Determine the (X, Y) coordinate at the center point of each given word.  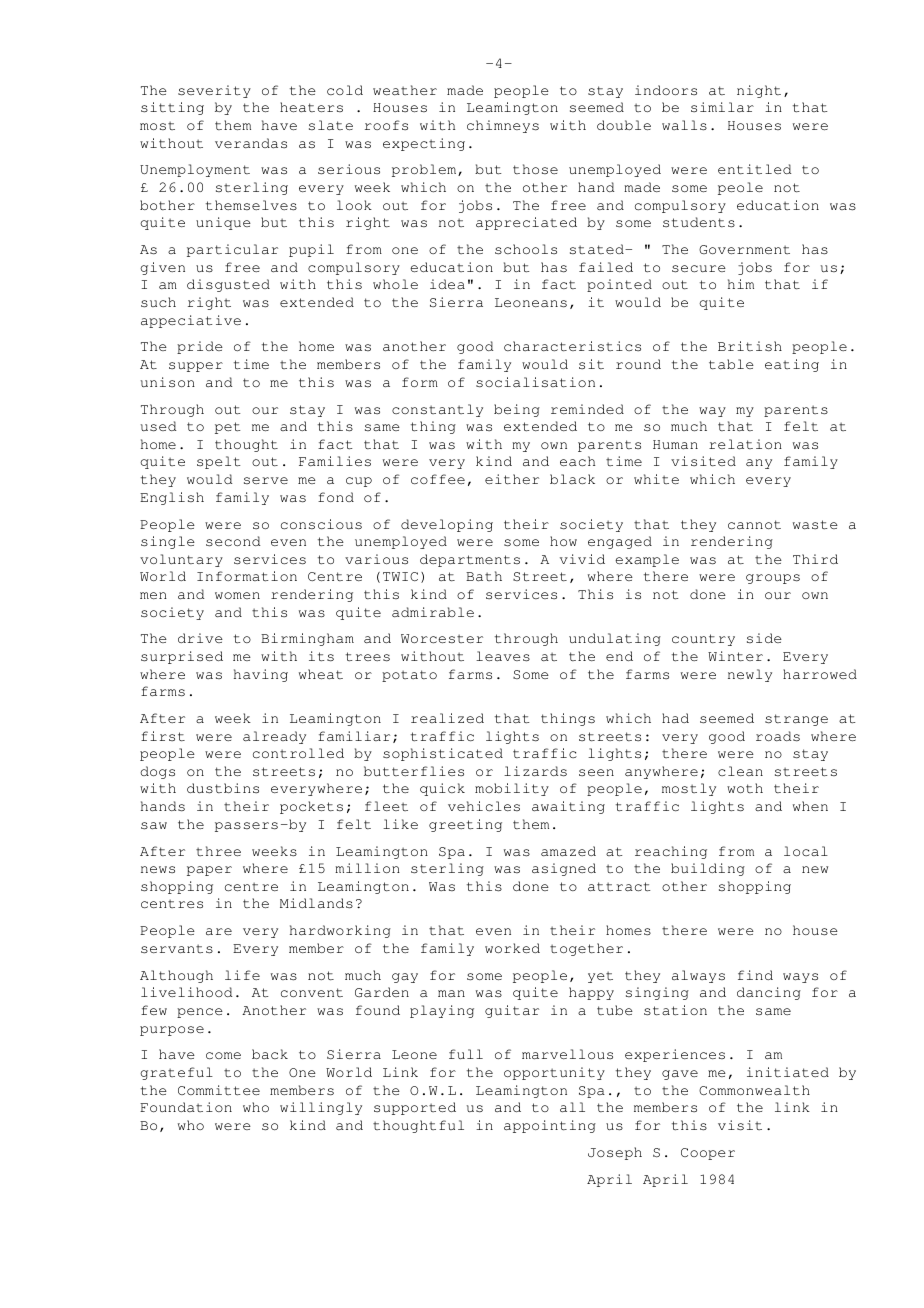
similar (722, 107)
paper (209, 871)
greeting (465, 825)
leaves (503, 656)
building (708, 869)
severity (214, 91)
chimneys (503, 126)
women (237, 595)
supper (196, 367)
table (731, 364)
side (764, 638)
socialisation (535, 382)
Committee (219, 1090)
